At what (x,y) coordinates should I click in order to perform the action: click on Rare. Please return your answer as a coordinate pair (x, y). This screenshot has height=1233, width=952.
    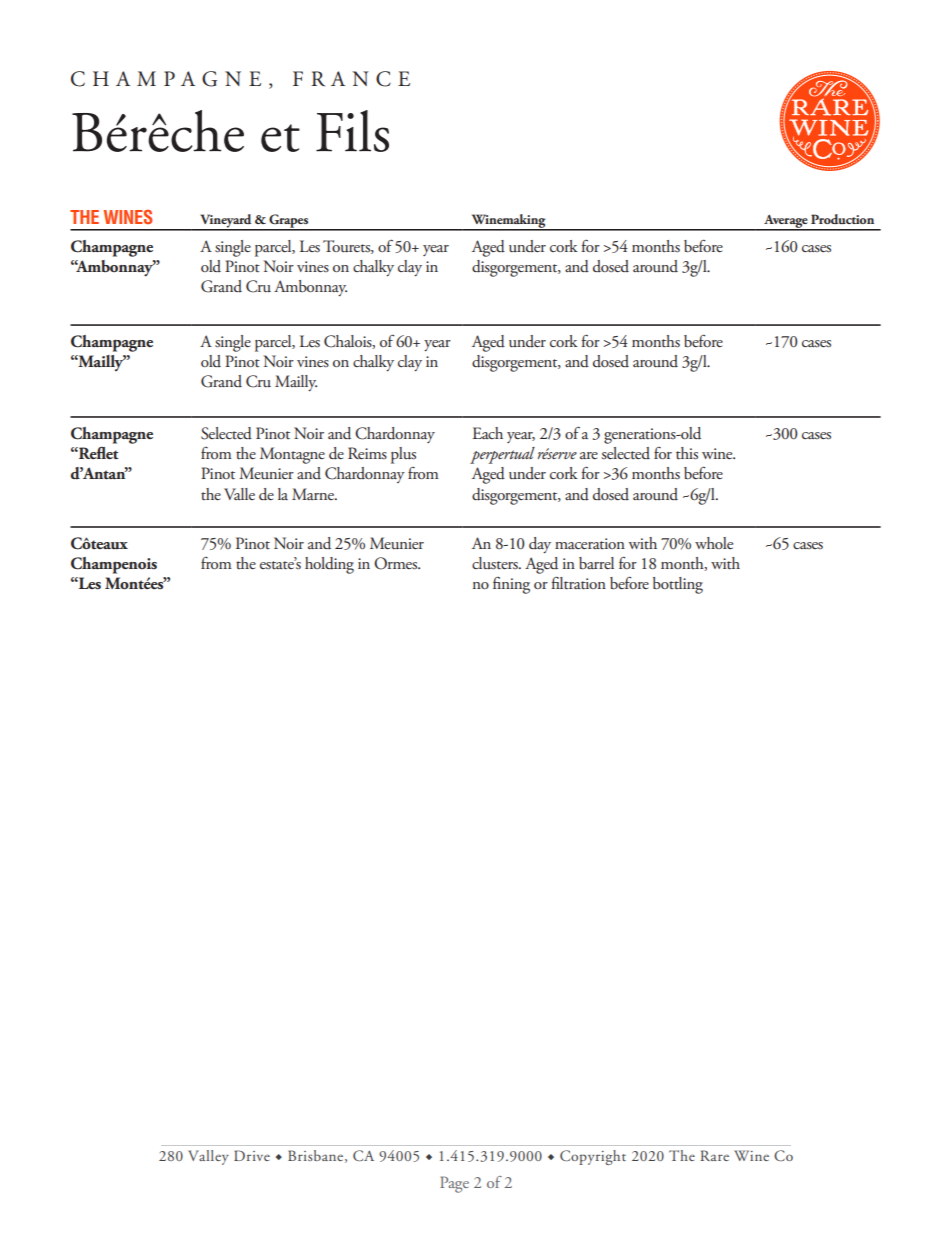
    Looking at the image, I should click on (714, 1155).
